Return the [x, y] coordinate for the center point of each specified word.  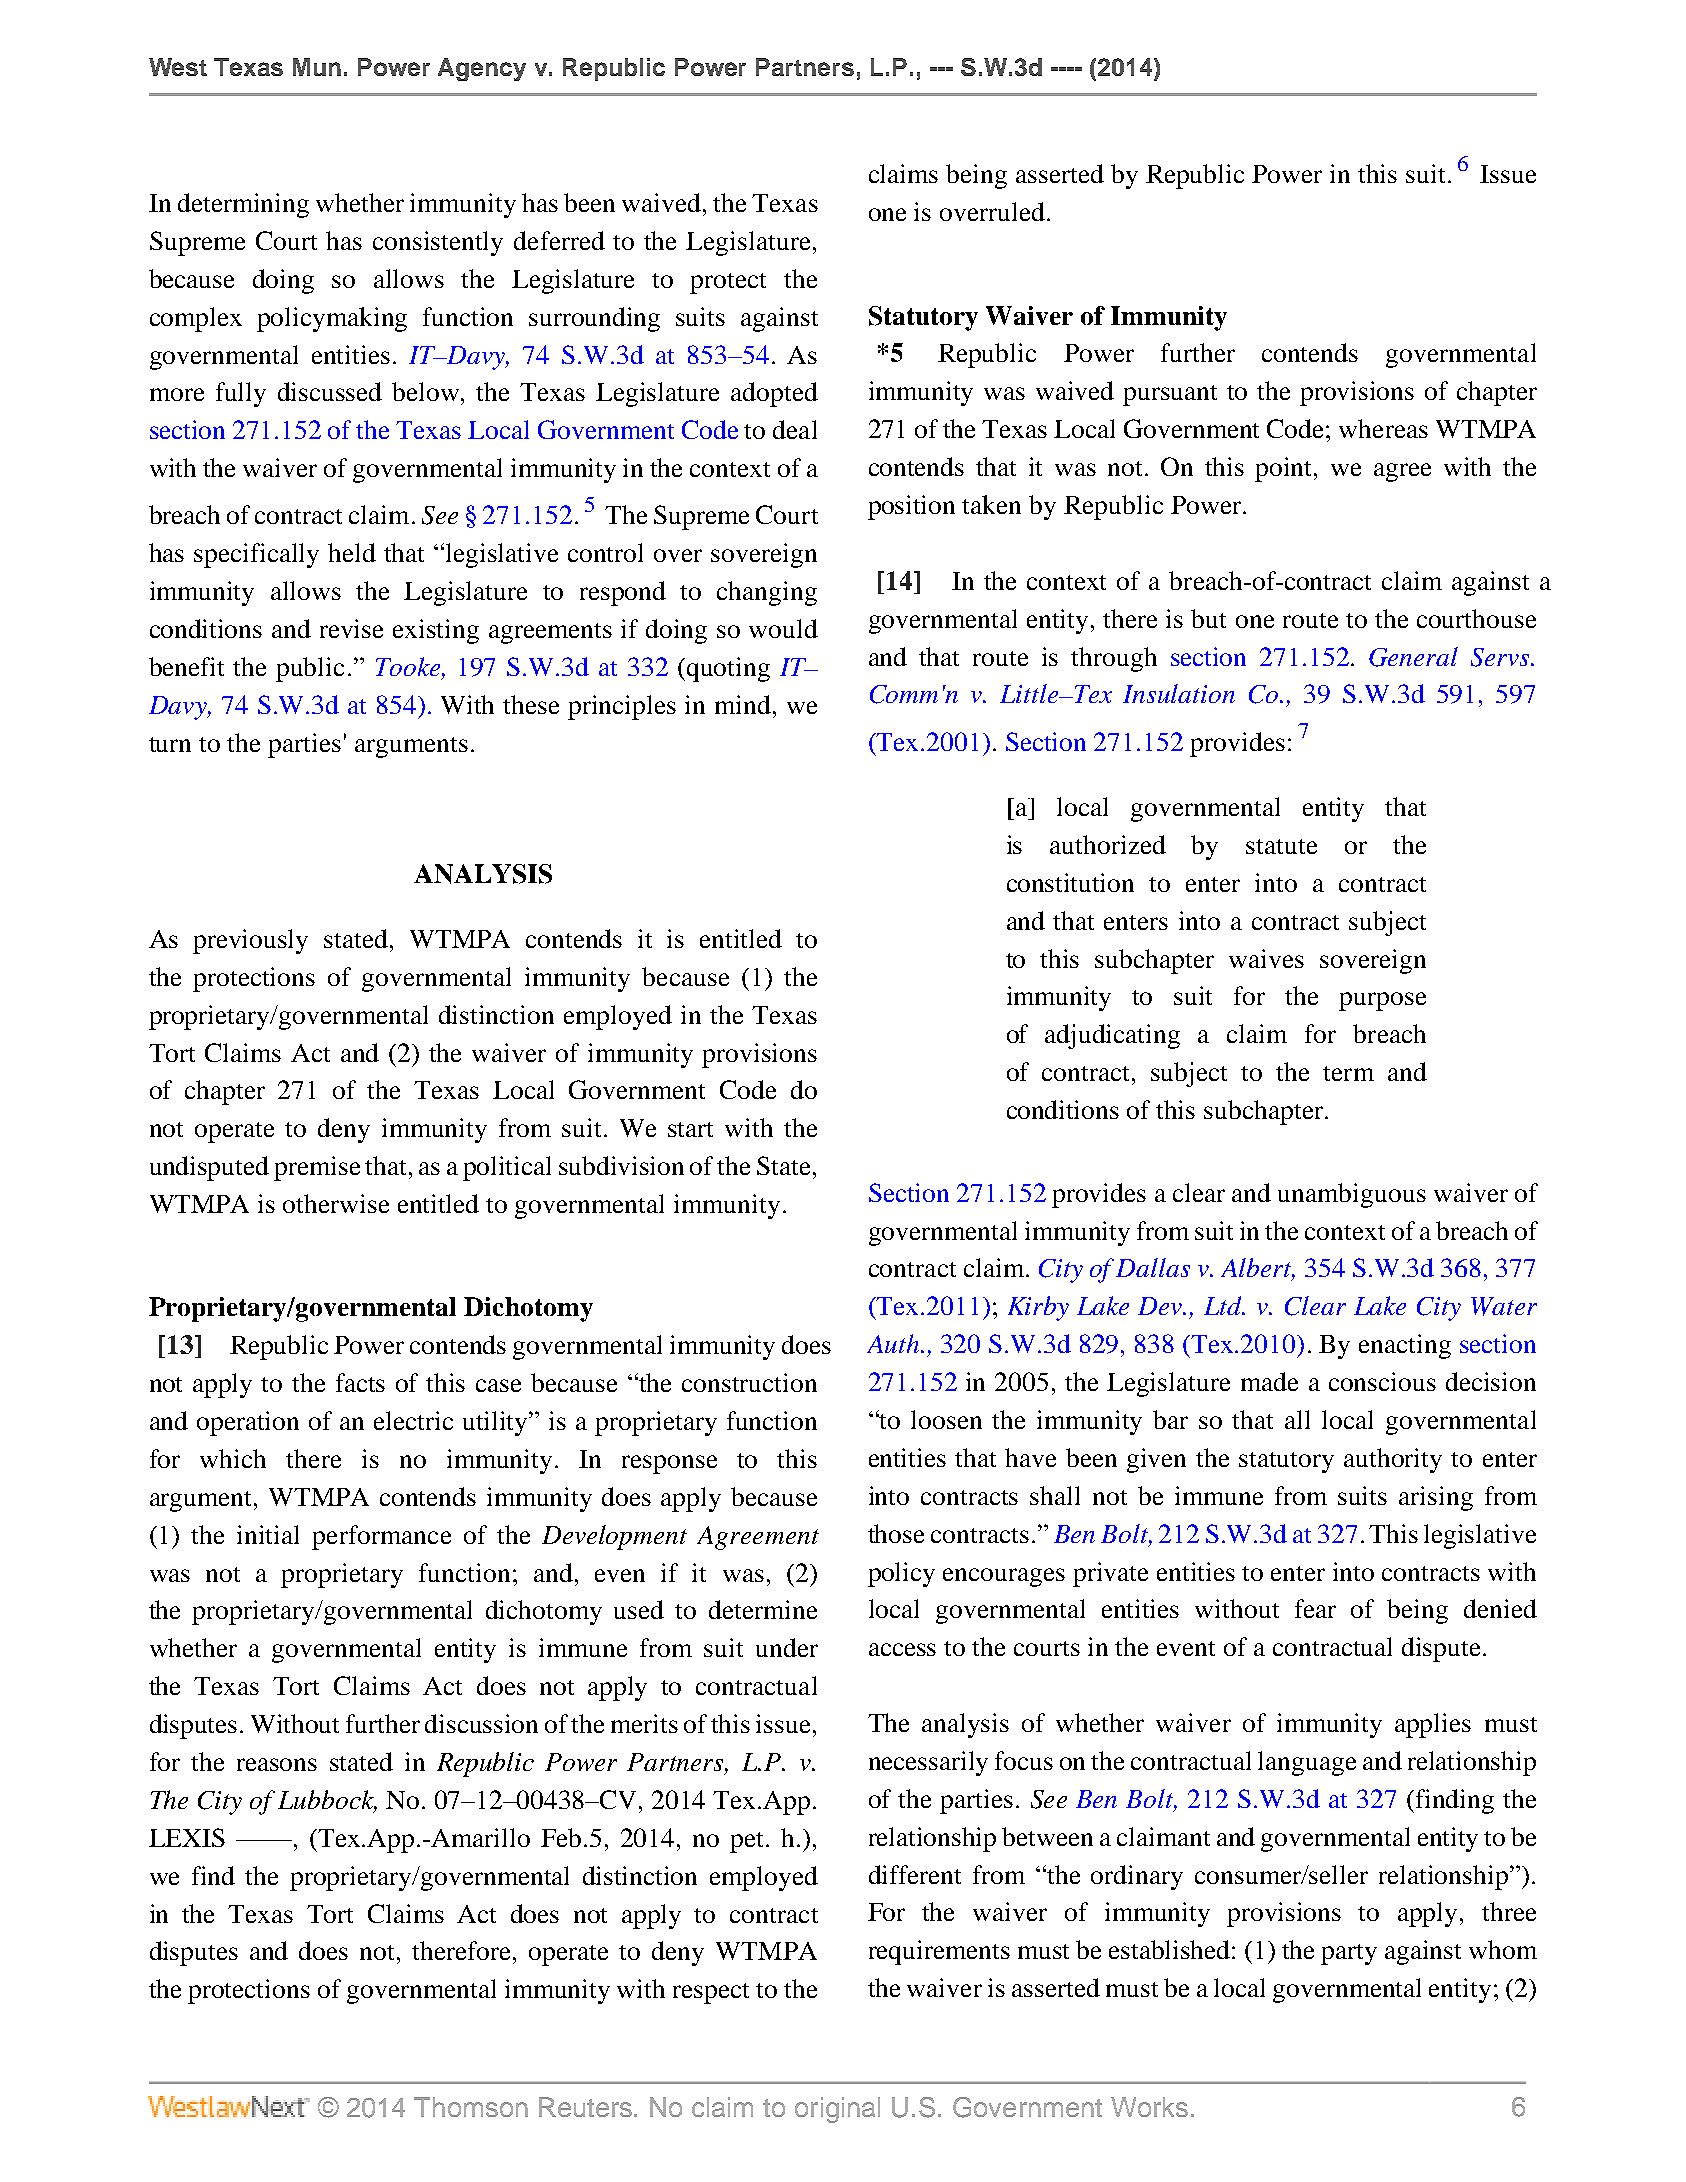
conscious [1382, 1381]
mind [743, 704]
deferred [559, 240]
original [837, 2110]
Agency [482, 69]
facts [360, 1382]
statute [1281, 846]
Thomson [471, 2107]
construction [749, 1382]
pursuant [1170, 395]
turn [170, 744]
